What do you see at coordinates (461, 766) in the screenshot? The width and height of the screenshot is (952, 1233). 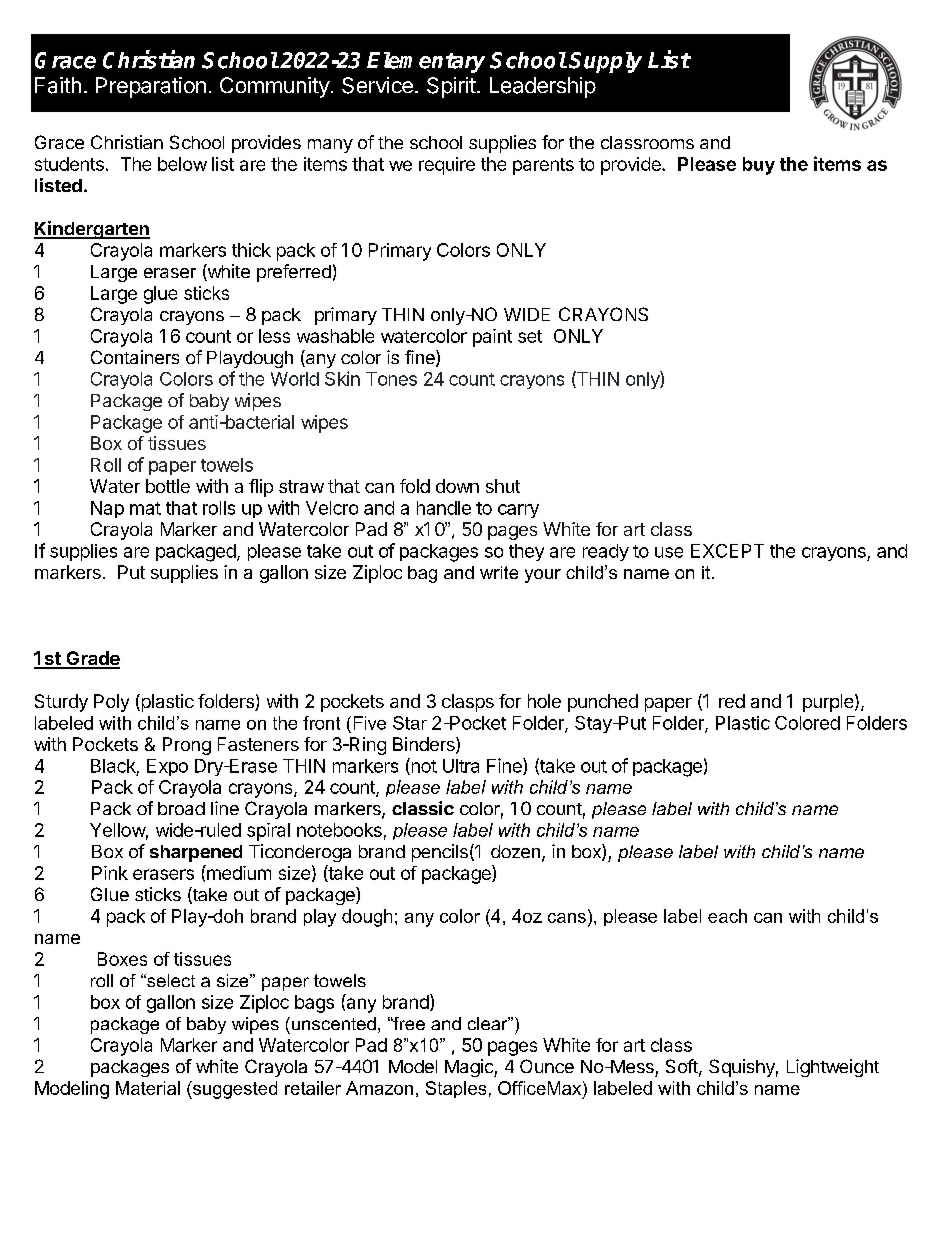 I see `Ultra` at bounding box center [461, 766].
